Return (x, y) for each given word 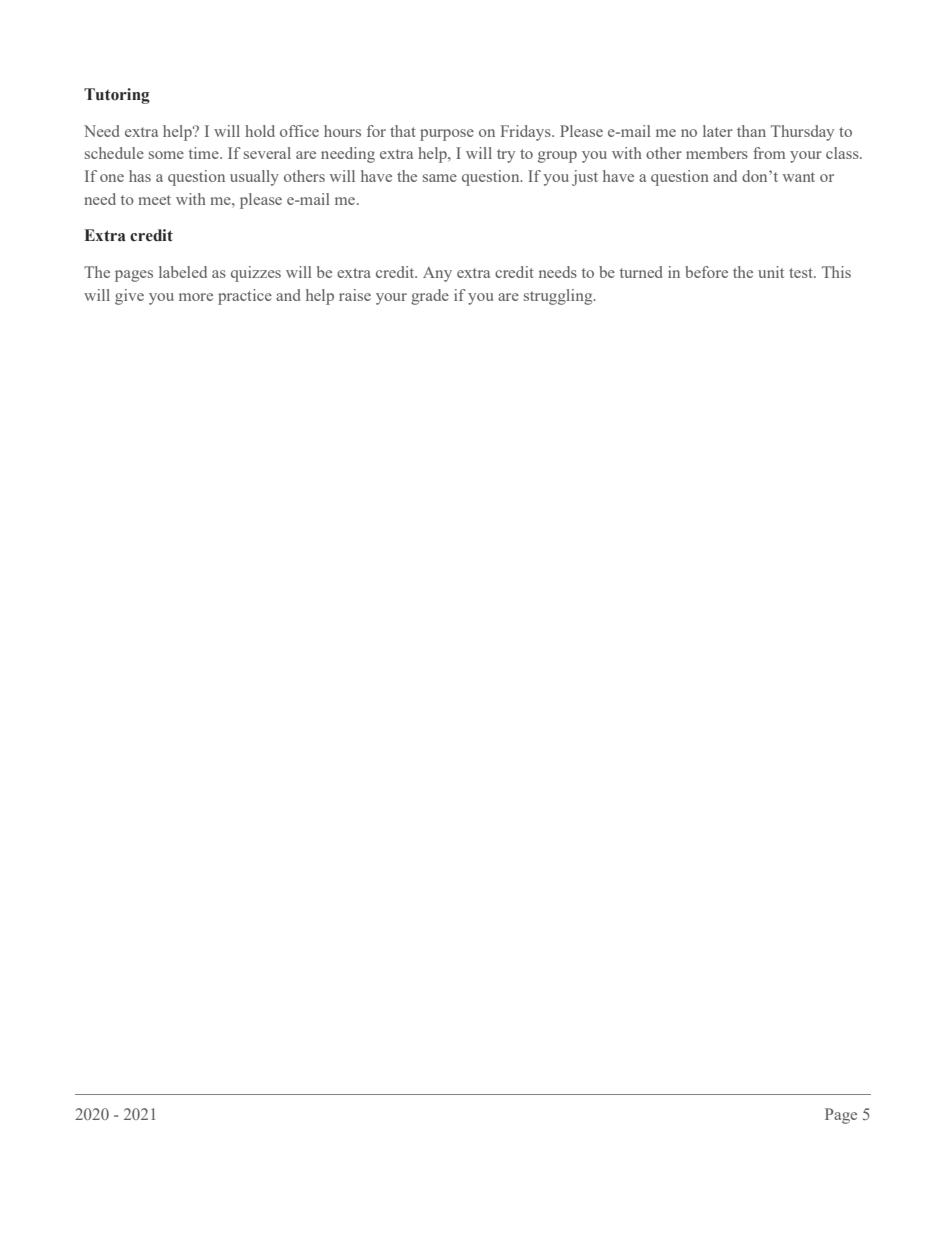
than (751, 131)
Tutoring (117, 96)
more (196, 297)
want (798, 177)
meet (154, 200)
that (403, 131)
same (440, 178)
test (802, 273)
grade (430, 297)
